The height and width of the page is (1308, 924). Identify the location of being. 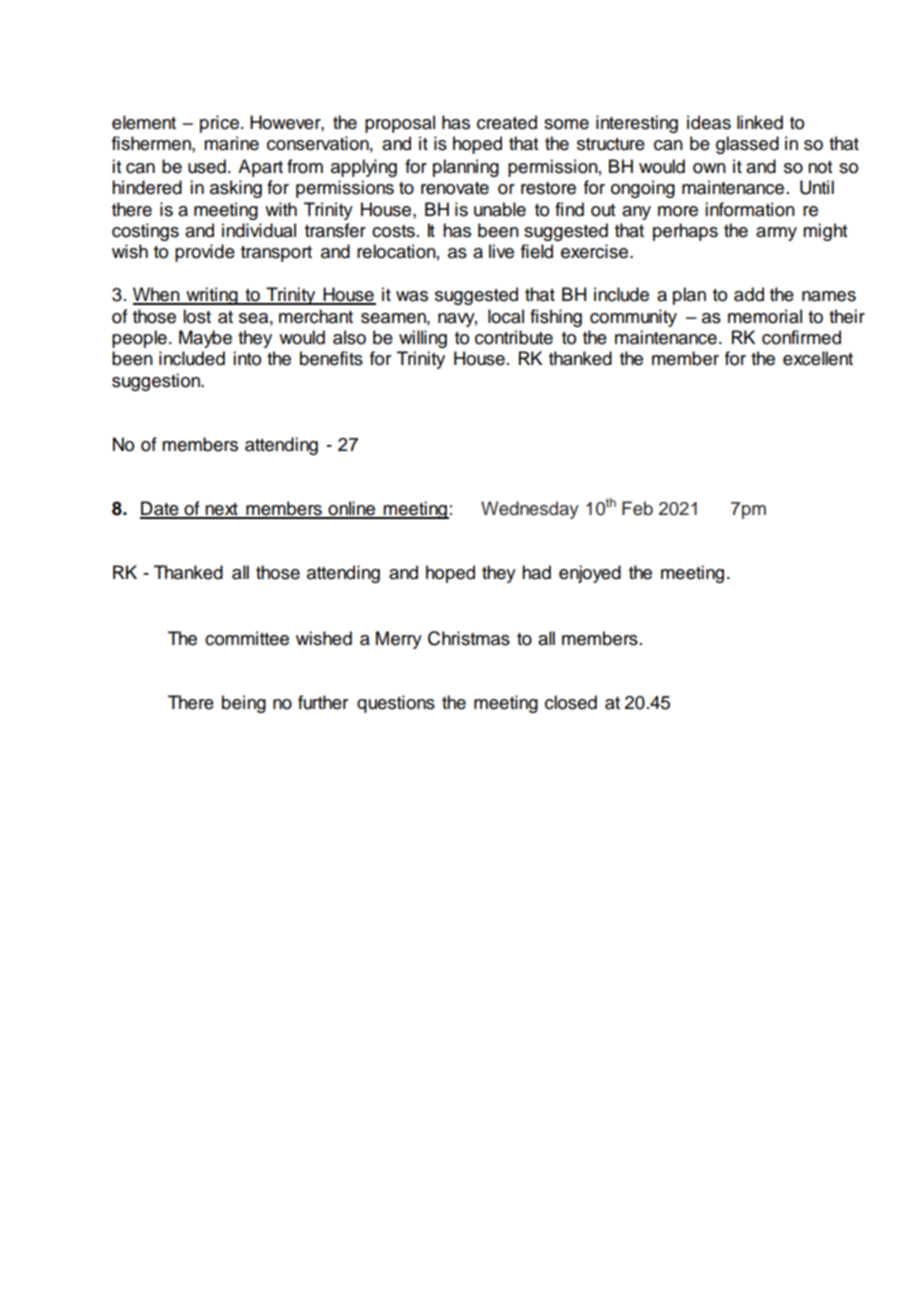
(244, 704).
